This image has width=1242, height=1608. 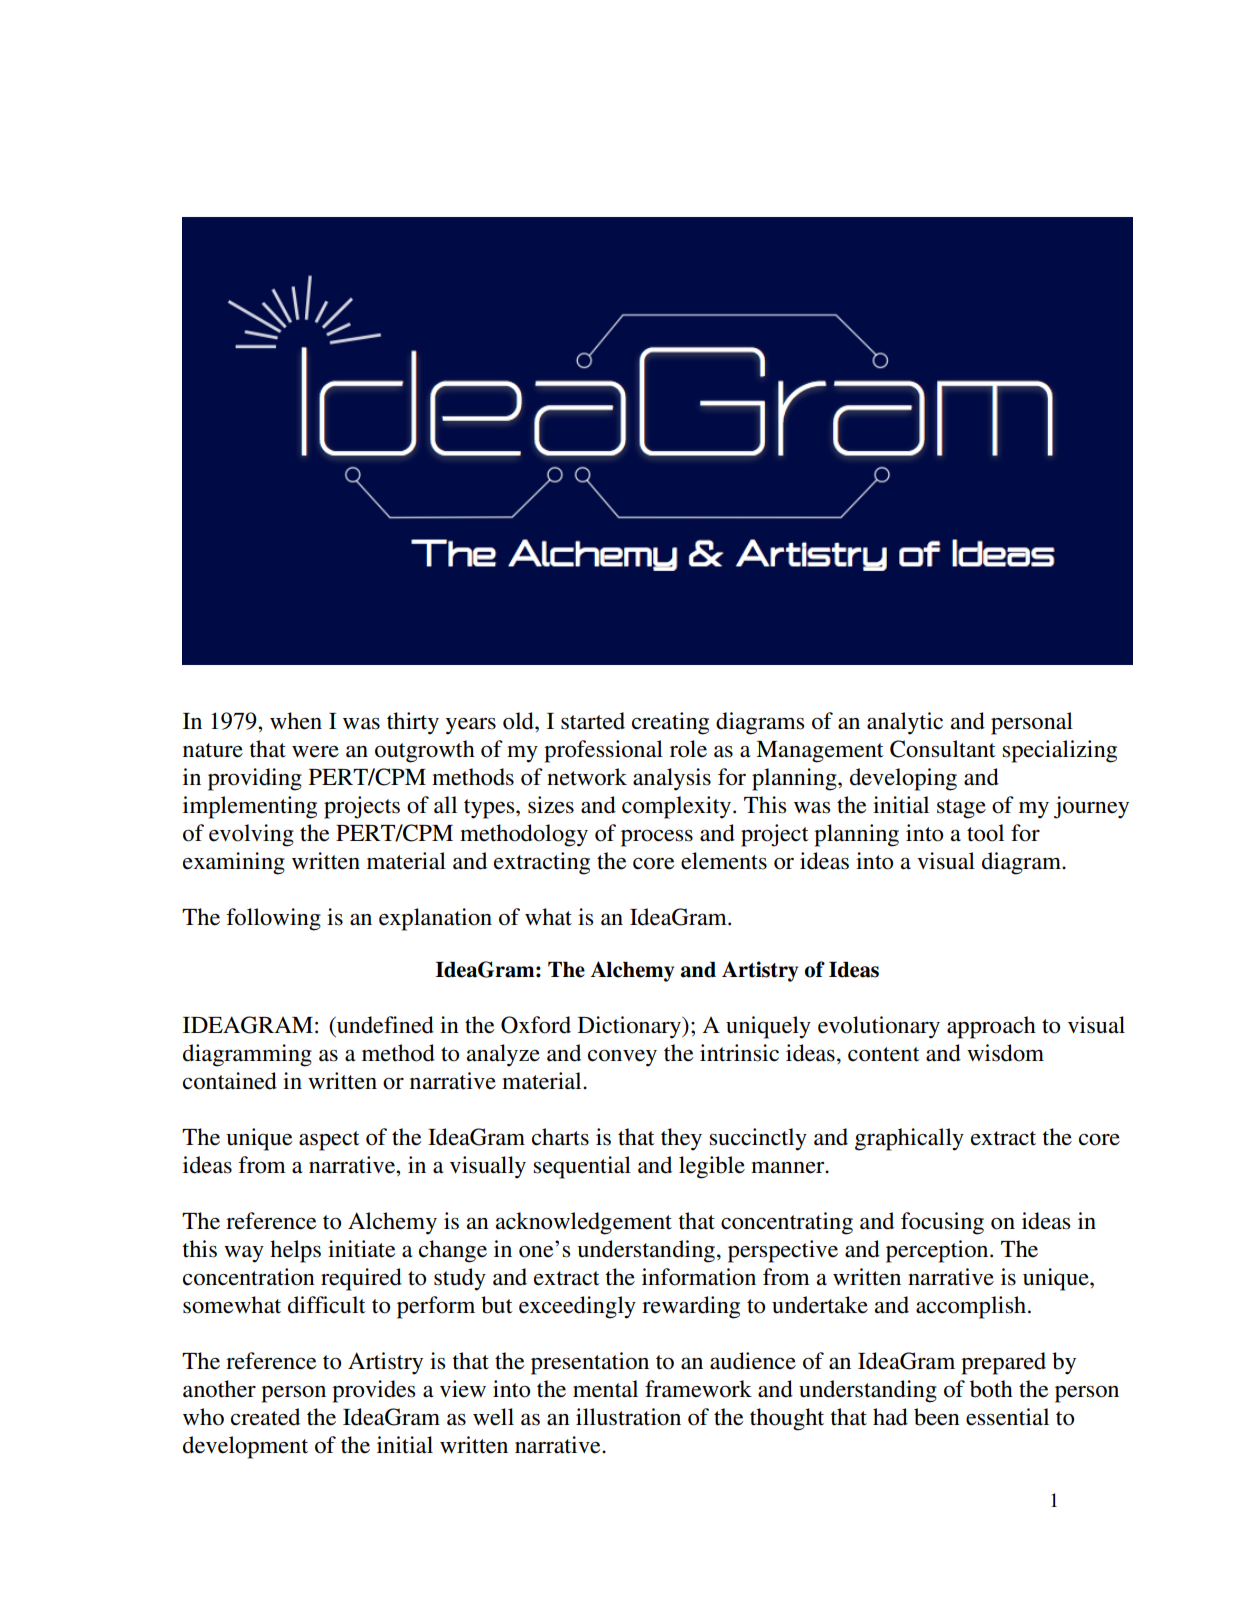 I want to click on were, so click(x=315, y=752).
